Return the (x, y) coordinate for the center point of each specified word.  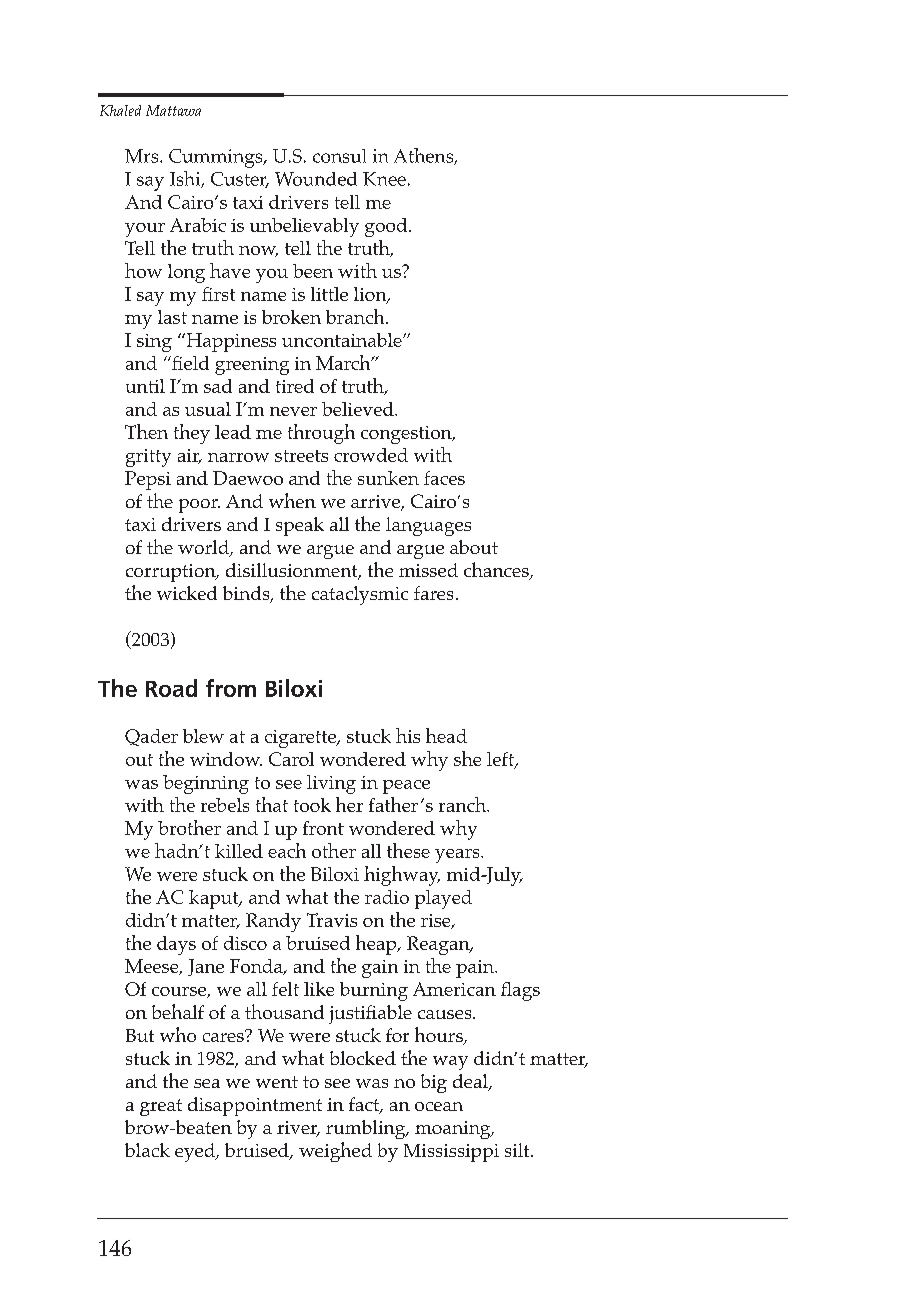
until (145, 386)
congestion (407, 435)
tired (295, 386)
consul (339, 156)
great (161, 1107)
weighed (335, 1152)
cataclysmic (360, 595)
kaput (215, 899)
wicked (187, 593)
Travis (332, 920)
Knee (384, 179)
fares (433, 593)
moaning (454, 1130)
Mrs (143, 156)
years (458, 856)
